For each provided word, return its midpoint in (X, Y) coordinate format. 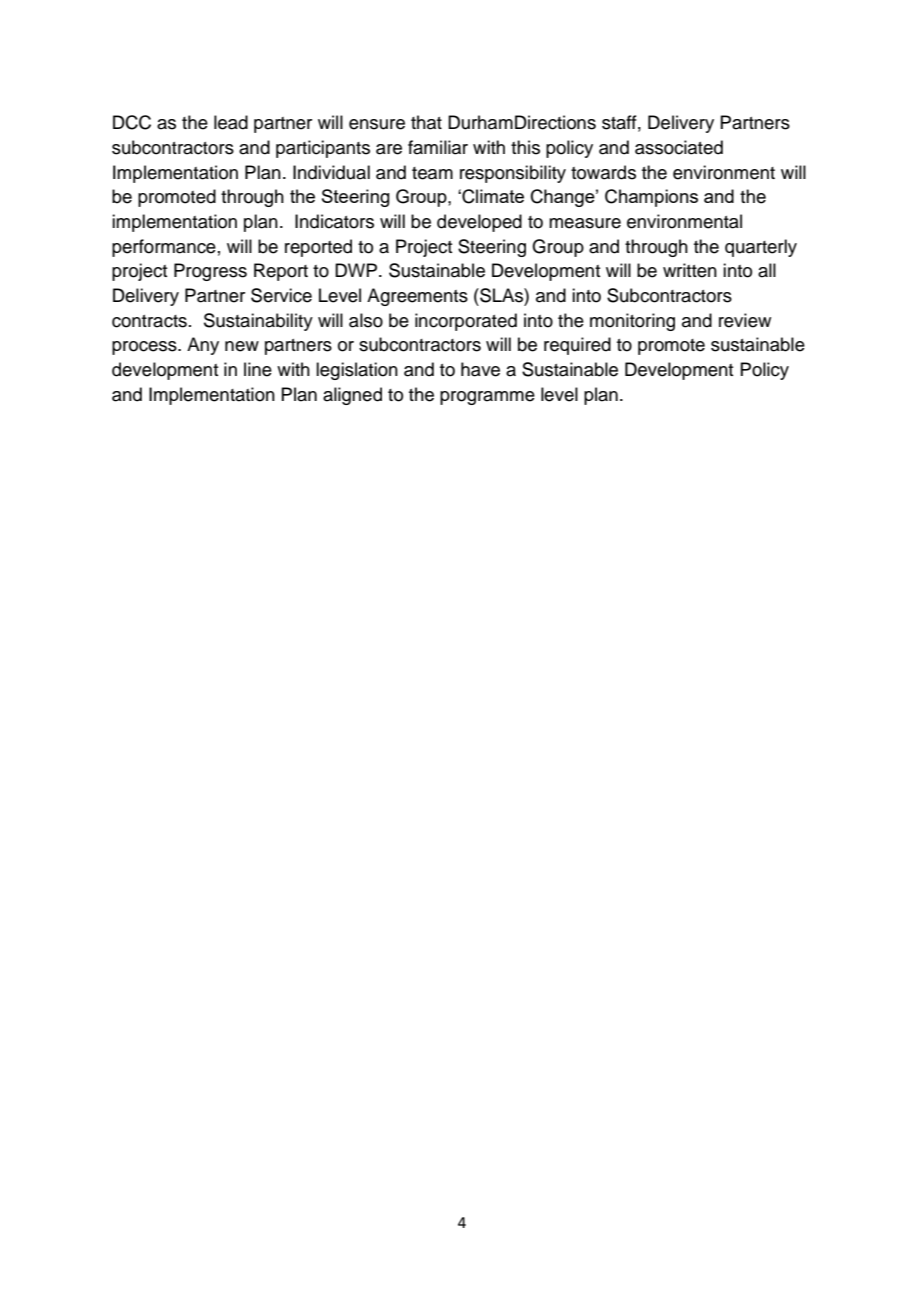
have (480, 369)
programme (487, 398)
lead (231, 122)
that (426, 122)
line (258, 369)
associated (679, 147)
